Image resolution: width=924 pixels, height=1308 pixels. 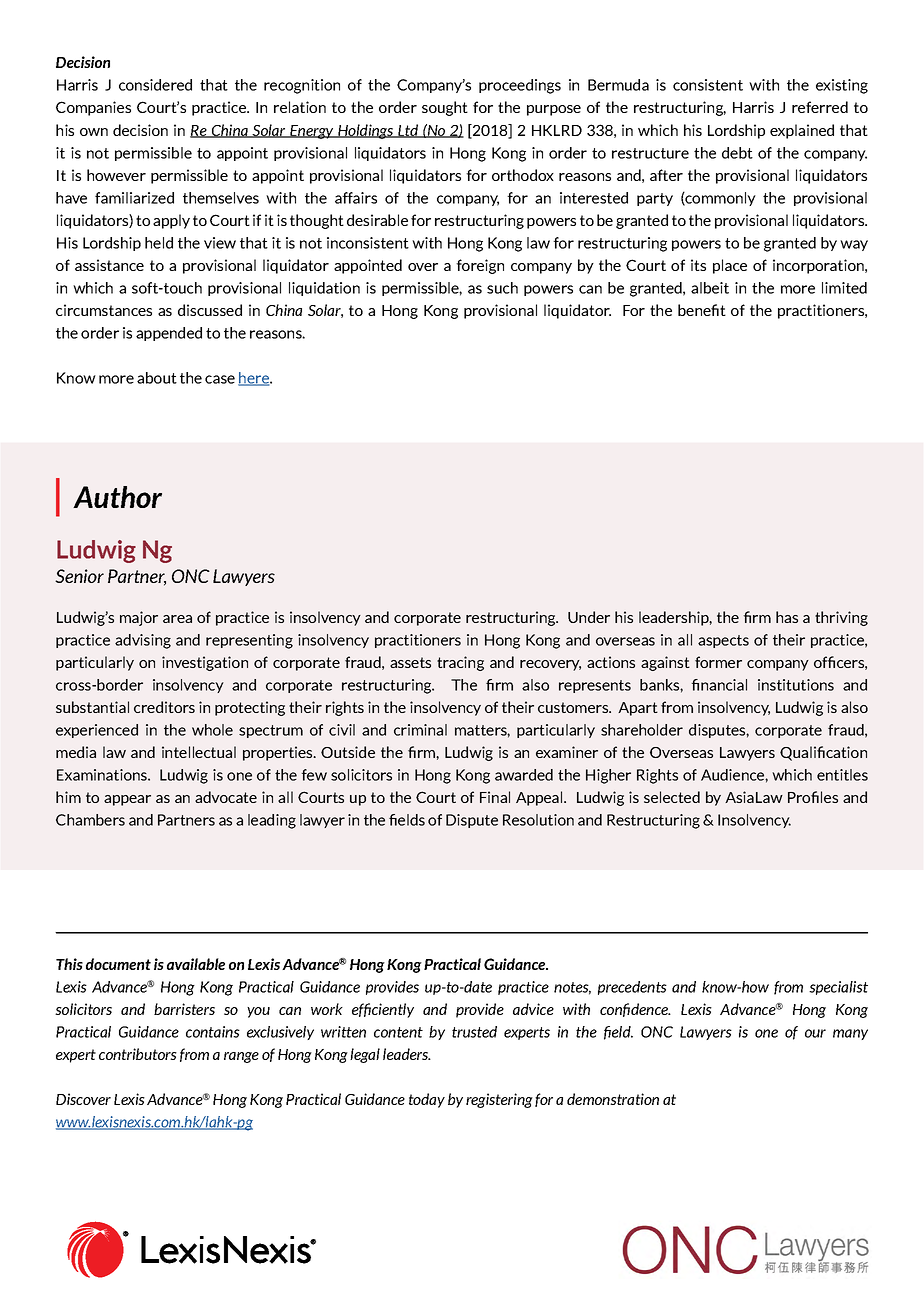 I want to click on creditors, so click(x=164, y=707).
